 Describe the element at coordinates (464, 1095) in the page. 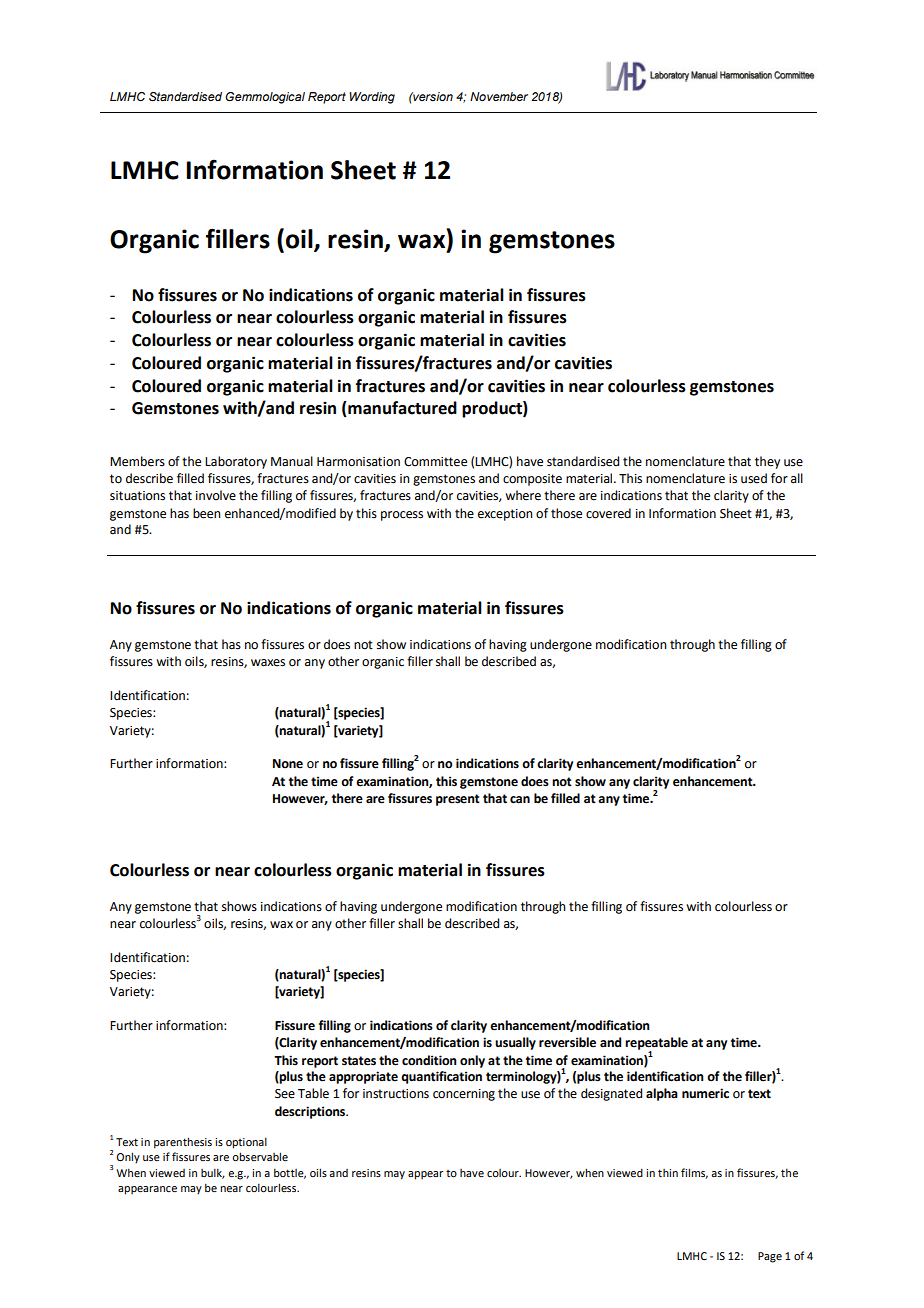

I see `concerning` at that location.
